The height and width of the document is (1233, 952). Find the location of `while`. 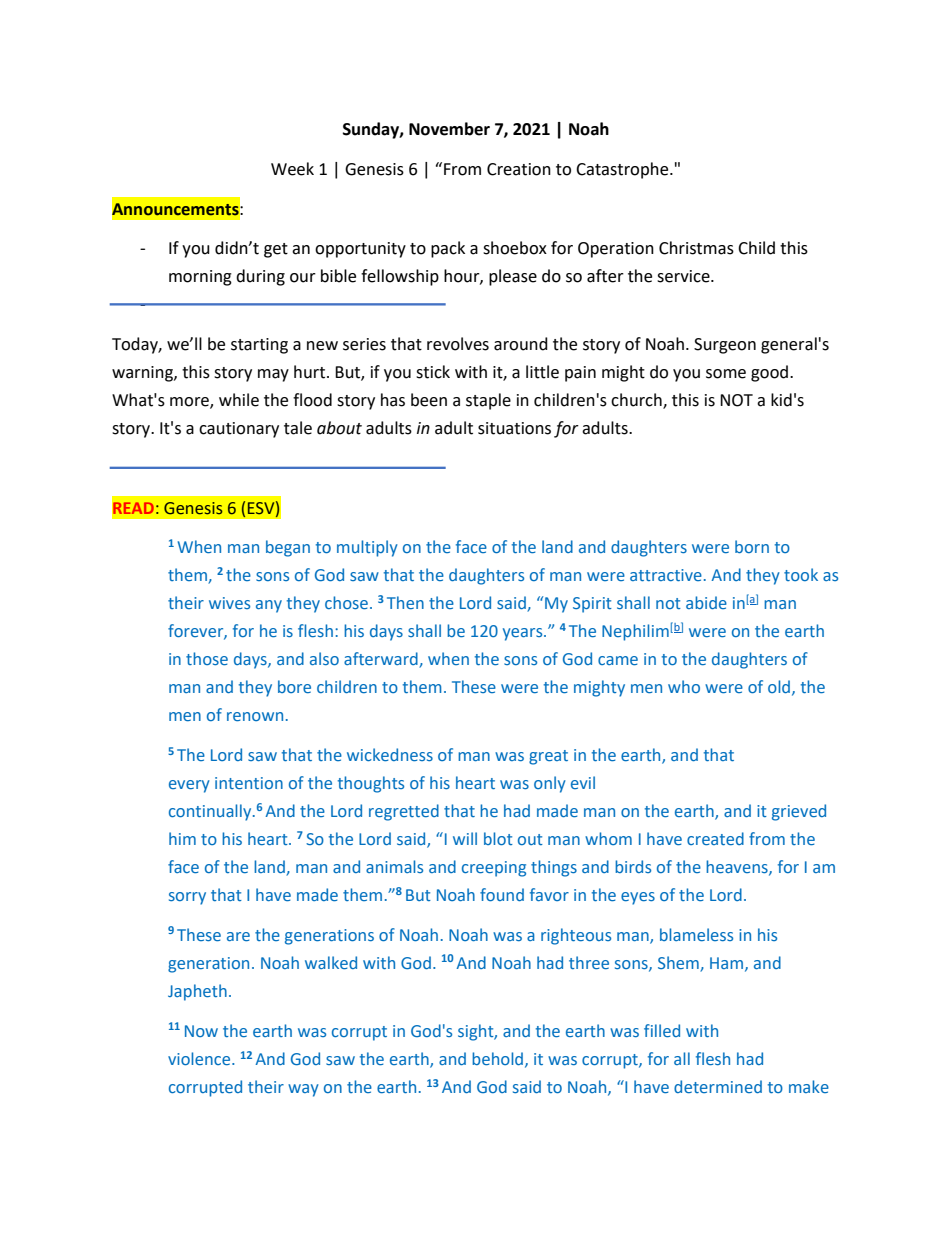

while is located at coordinates (239, 400).
